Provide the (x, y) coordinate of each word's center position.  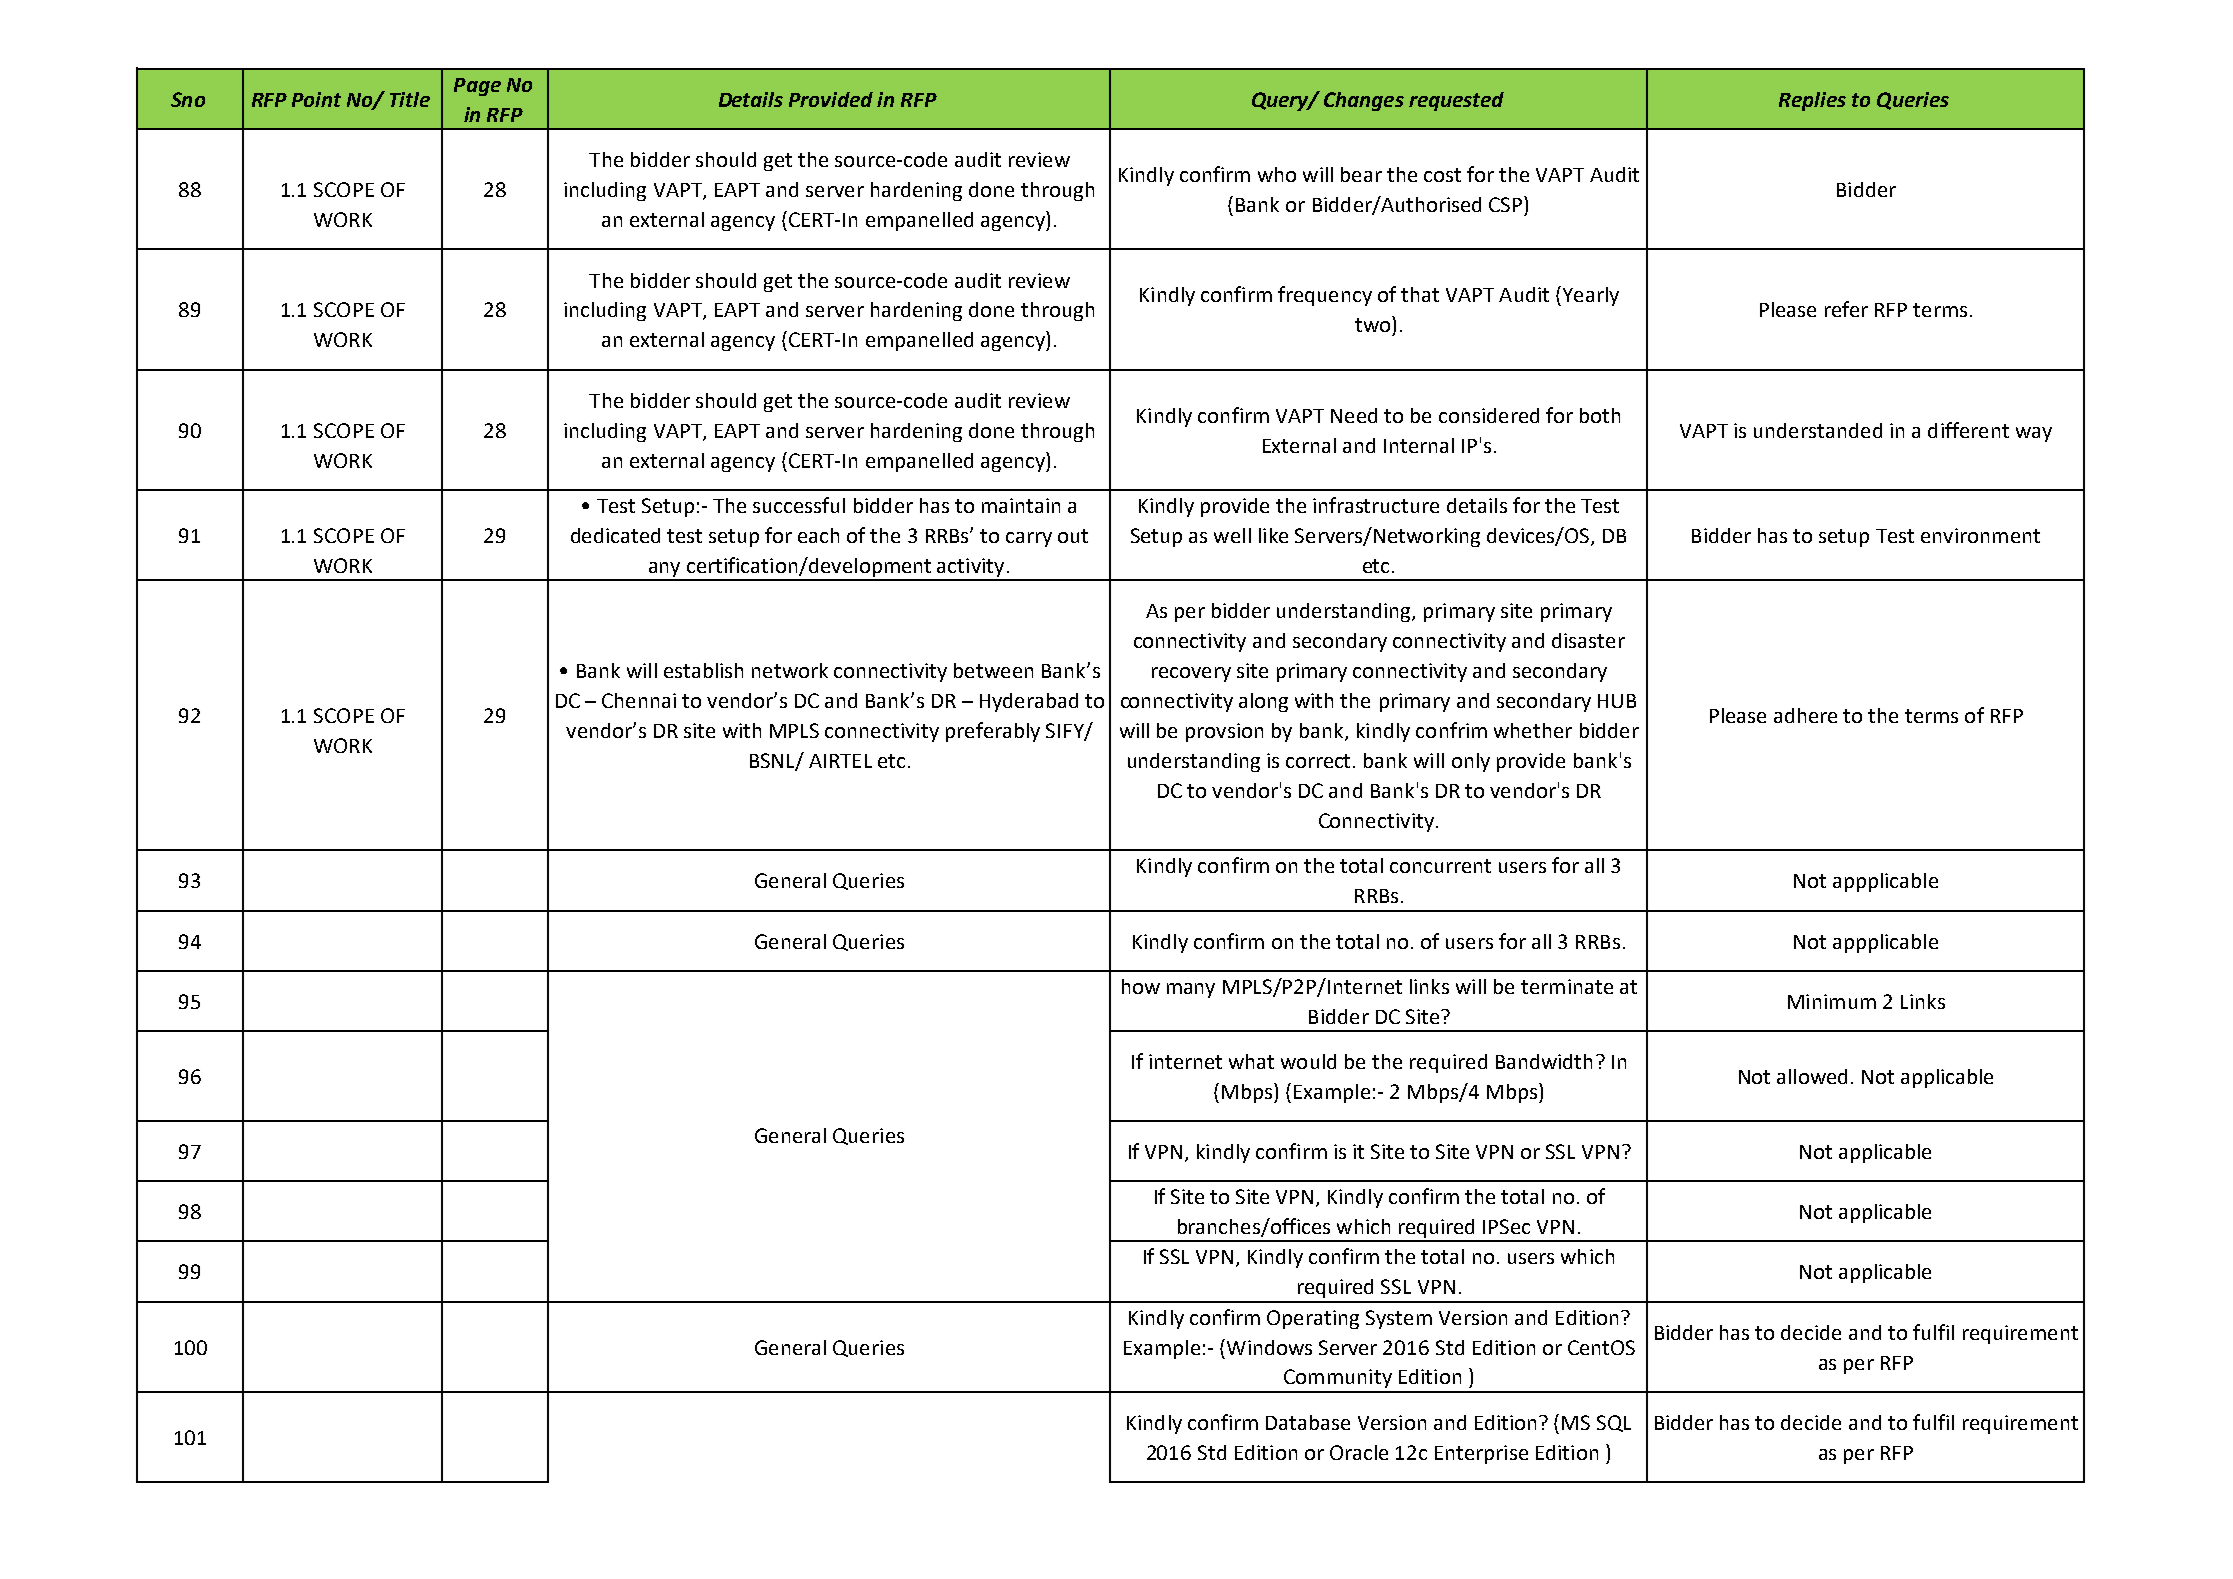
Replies (1812, 101)
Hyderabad (1029, 702)
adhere (1805, 715)
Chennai (639, 700)
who (1277, 174)
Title (410, 99)
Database (1308, 1422)
